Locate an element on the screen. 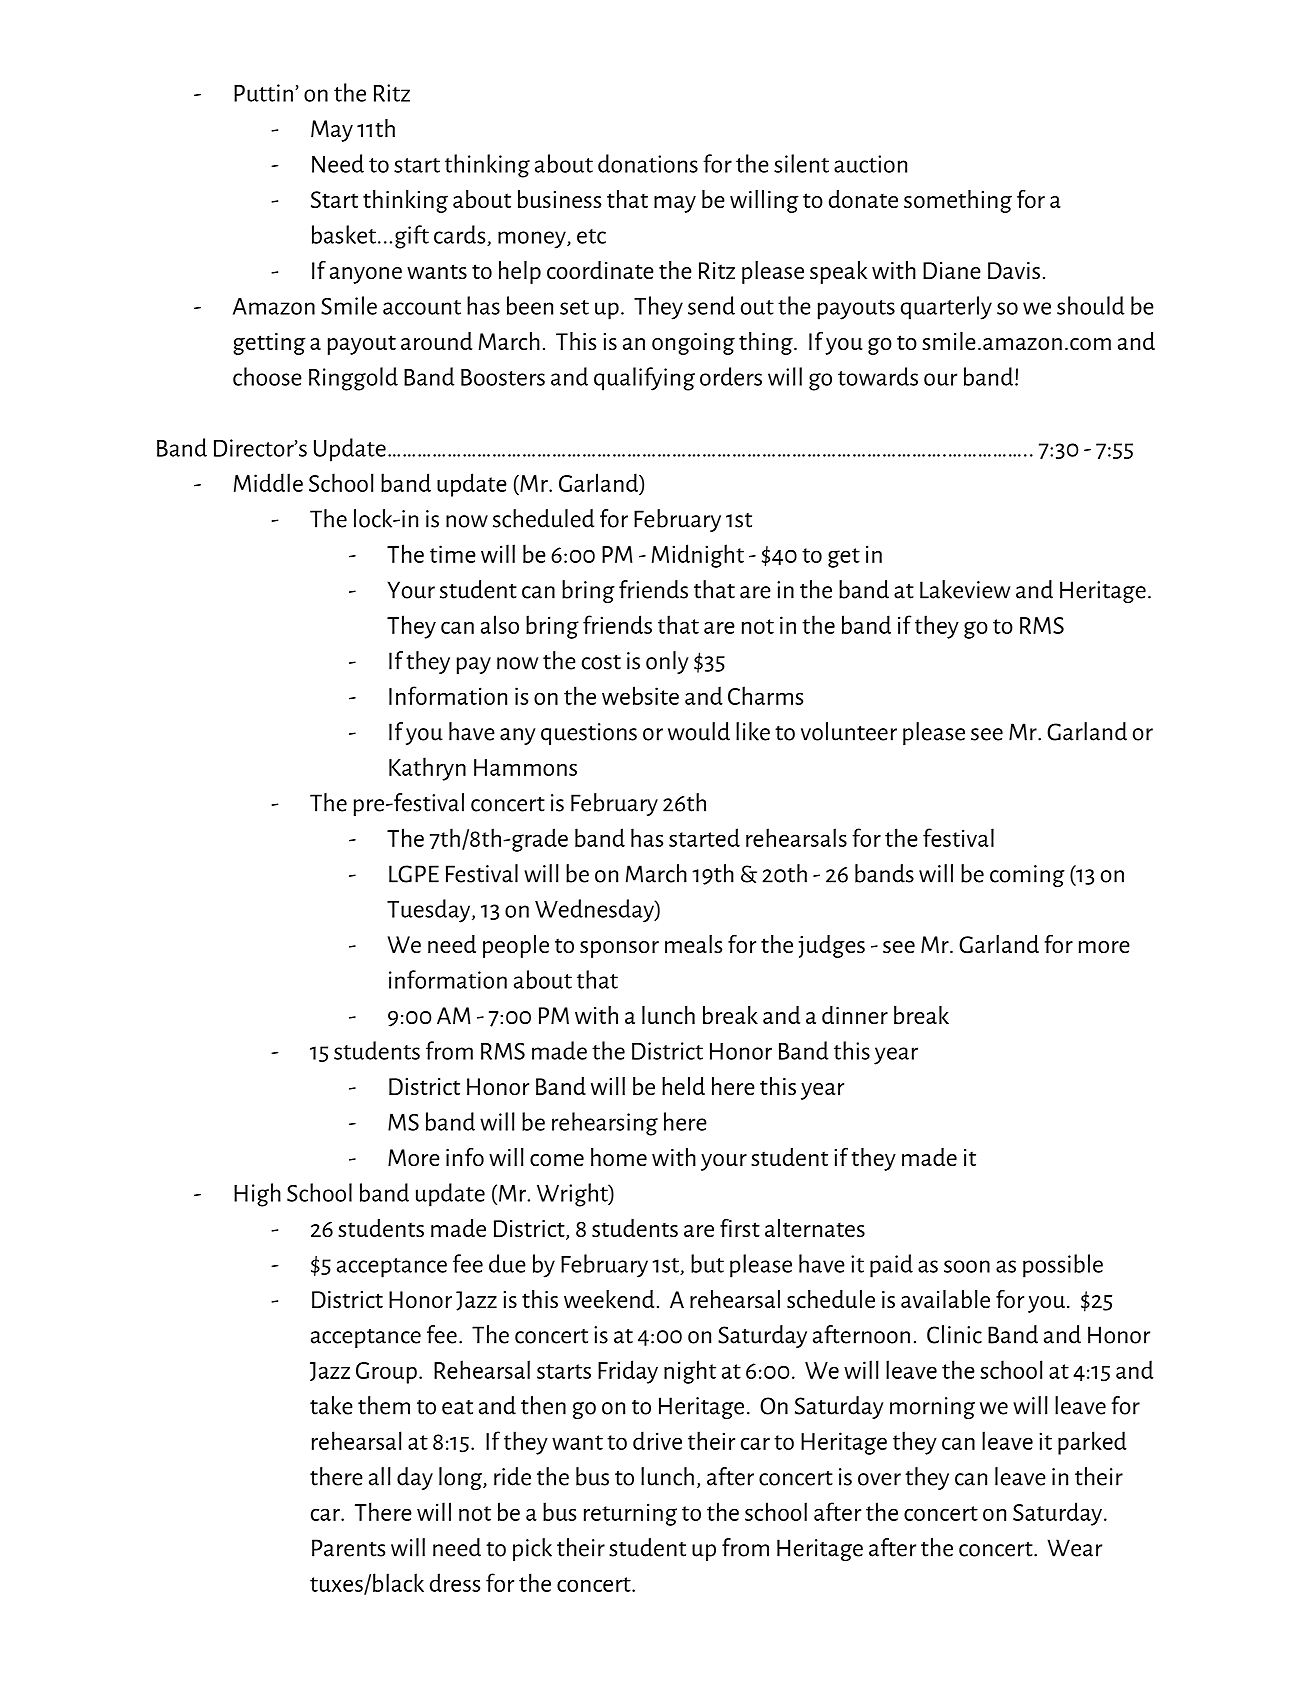 This screenshot has height=1703, width=1316. all is located at coordinates (380, 1476).
